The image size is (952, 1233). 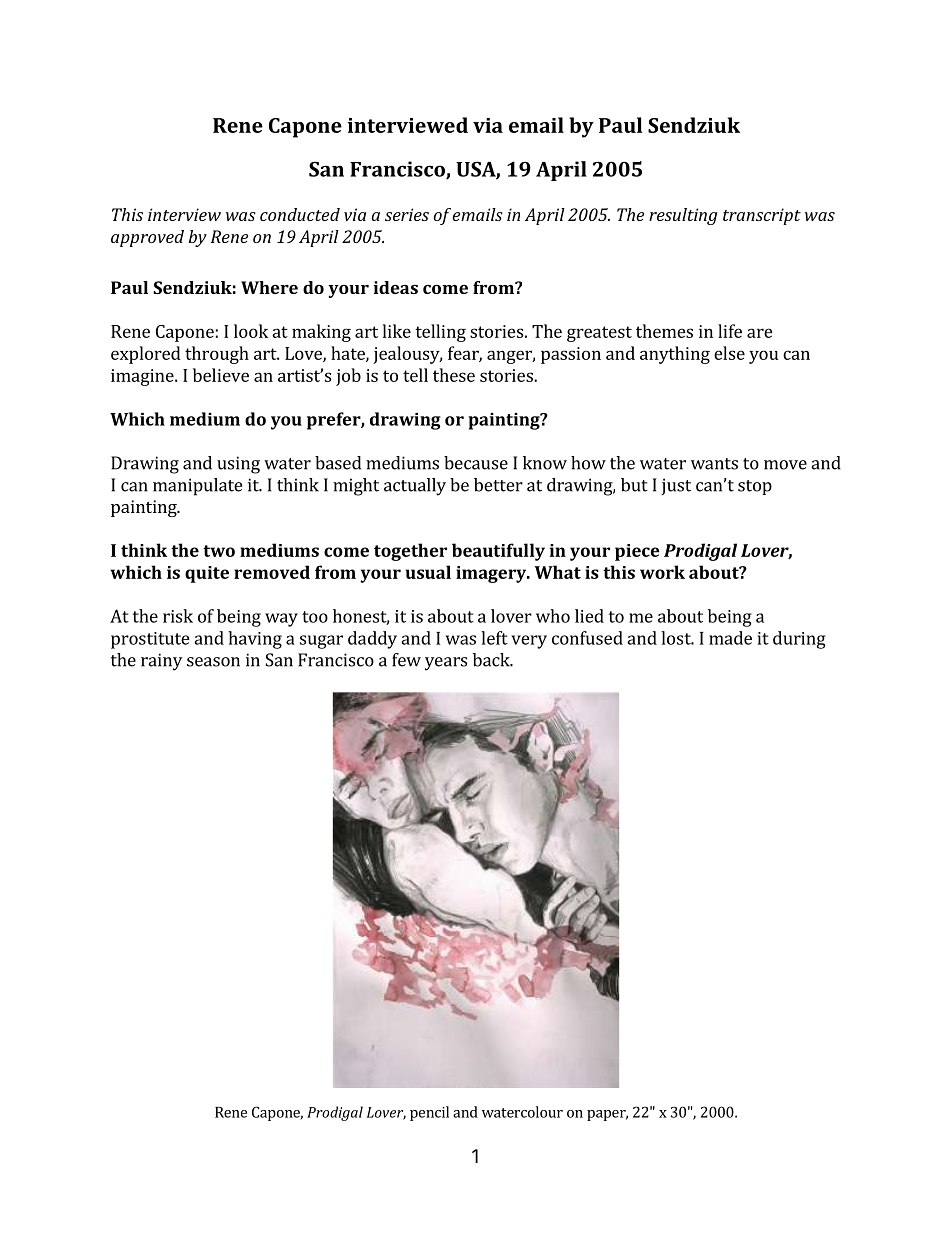 I want to click on resulting, so click(x=683, y=216).
